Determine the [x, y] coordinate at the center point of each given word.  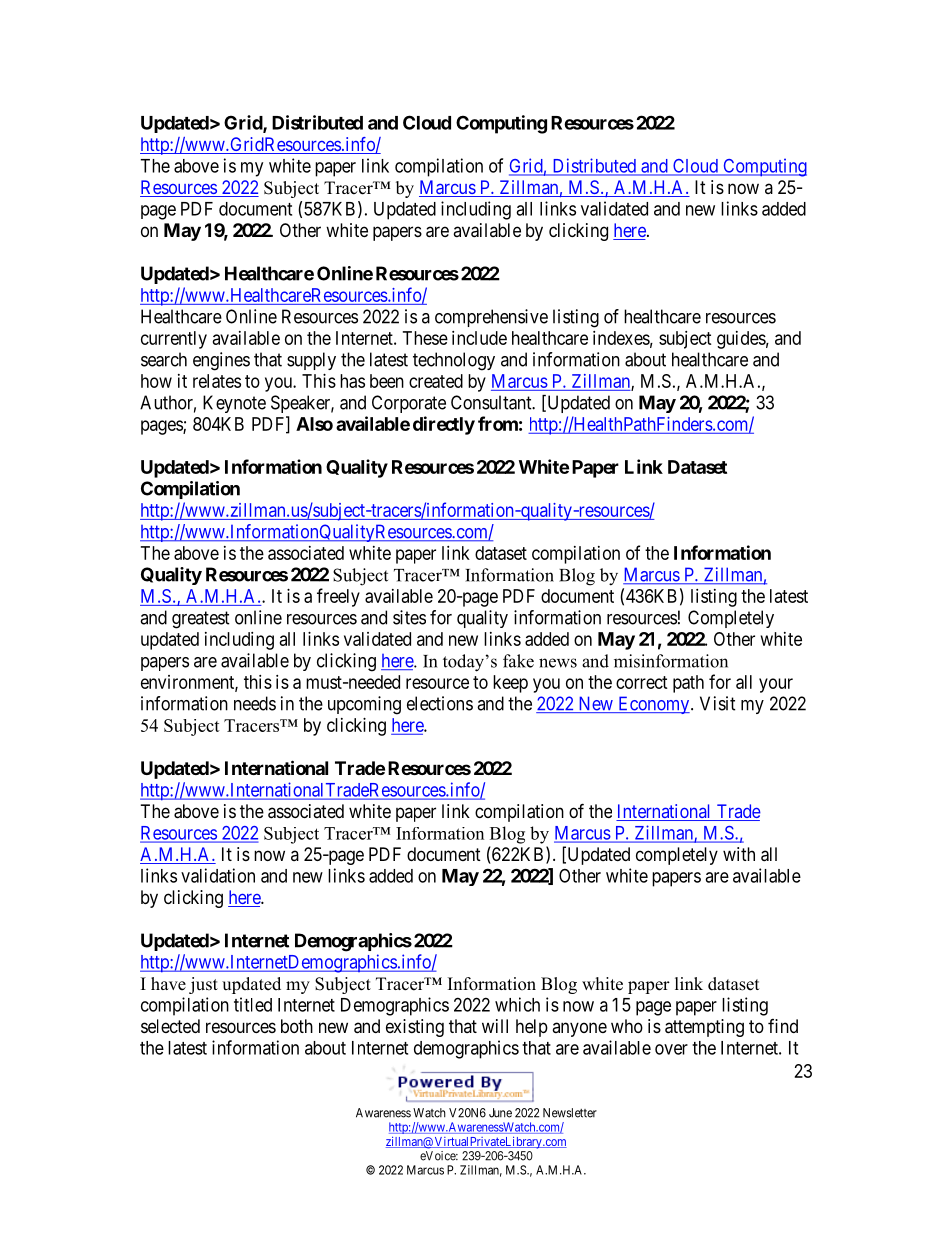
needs [255, 703]
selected [170, 1026]
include [479, 338]
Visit [718, 703]
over [671, 1049]
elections [440, 703]
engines [221, 361]
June [500, 1113]
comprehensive [491, 318]
